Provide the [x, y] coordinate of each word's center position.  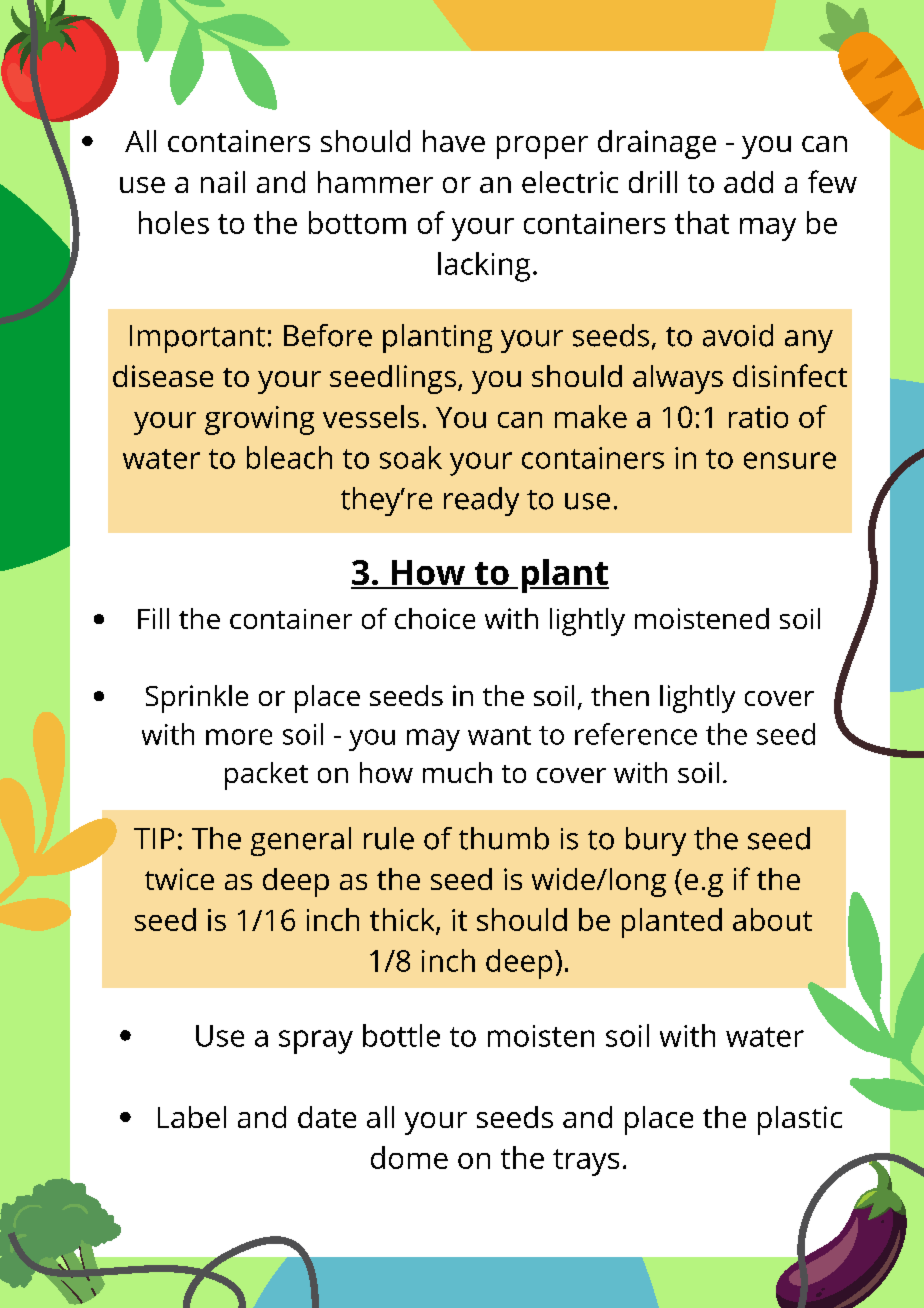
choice [435, 618]
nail [223, 182]
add [748, 182]
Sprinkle [197, 699]
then [620, 695]
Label [192, 1117]
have [454, 141]
